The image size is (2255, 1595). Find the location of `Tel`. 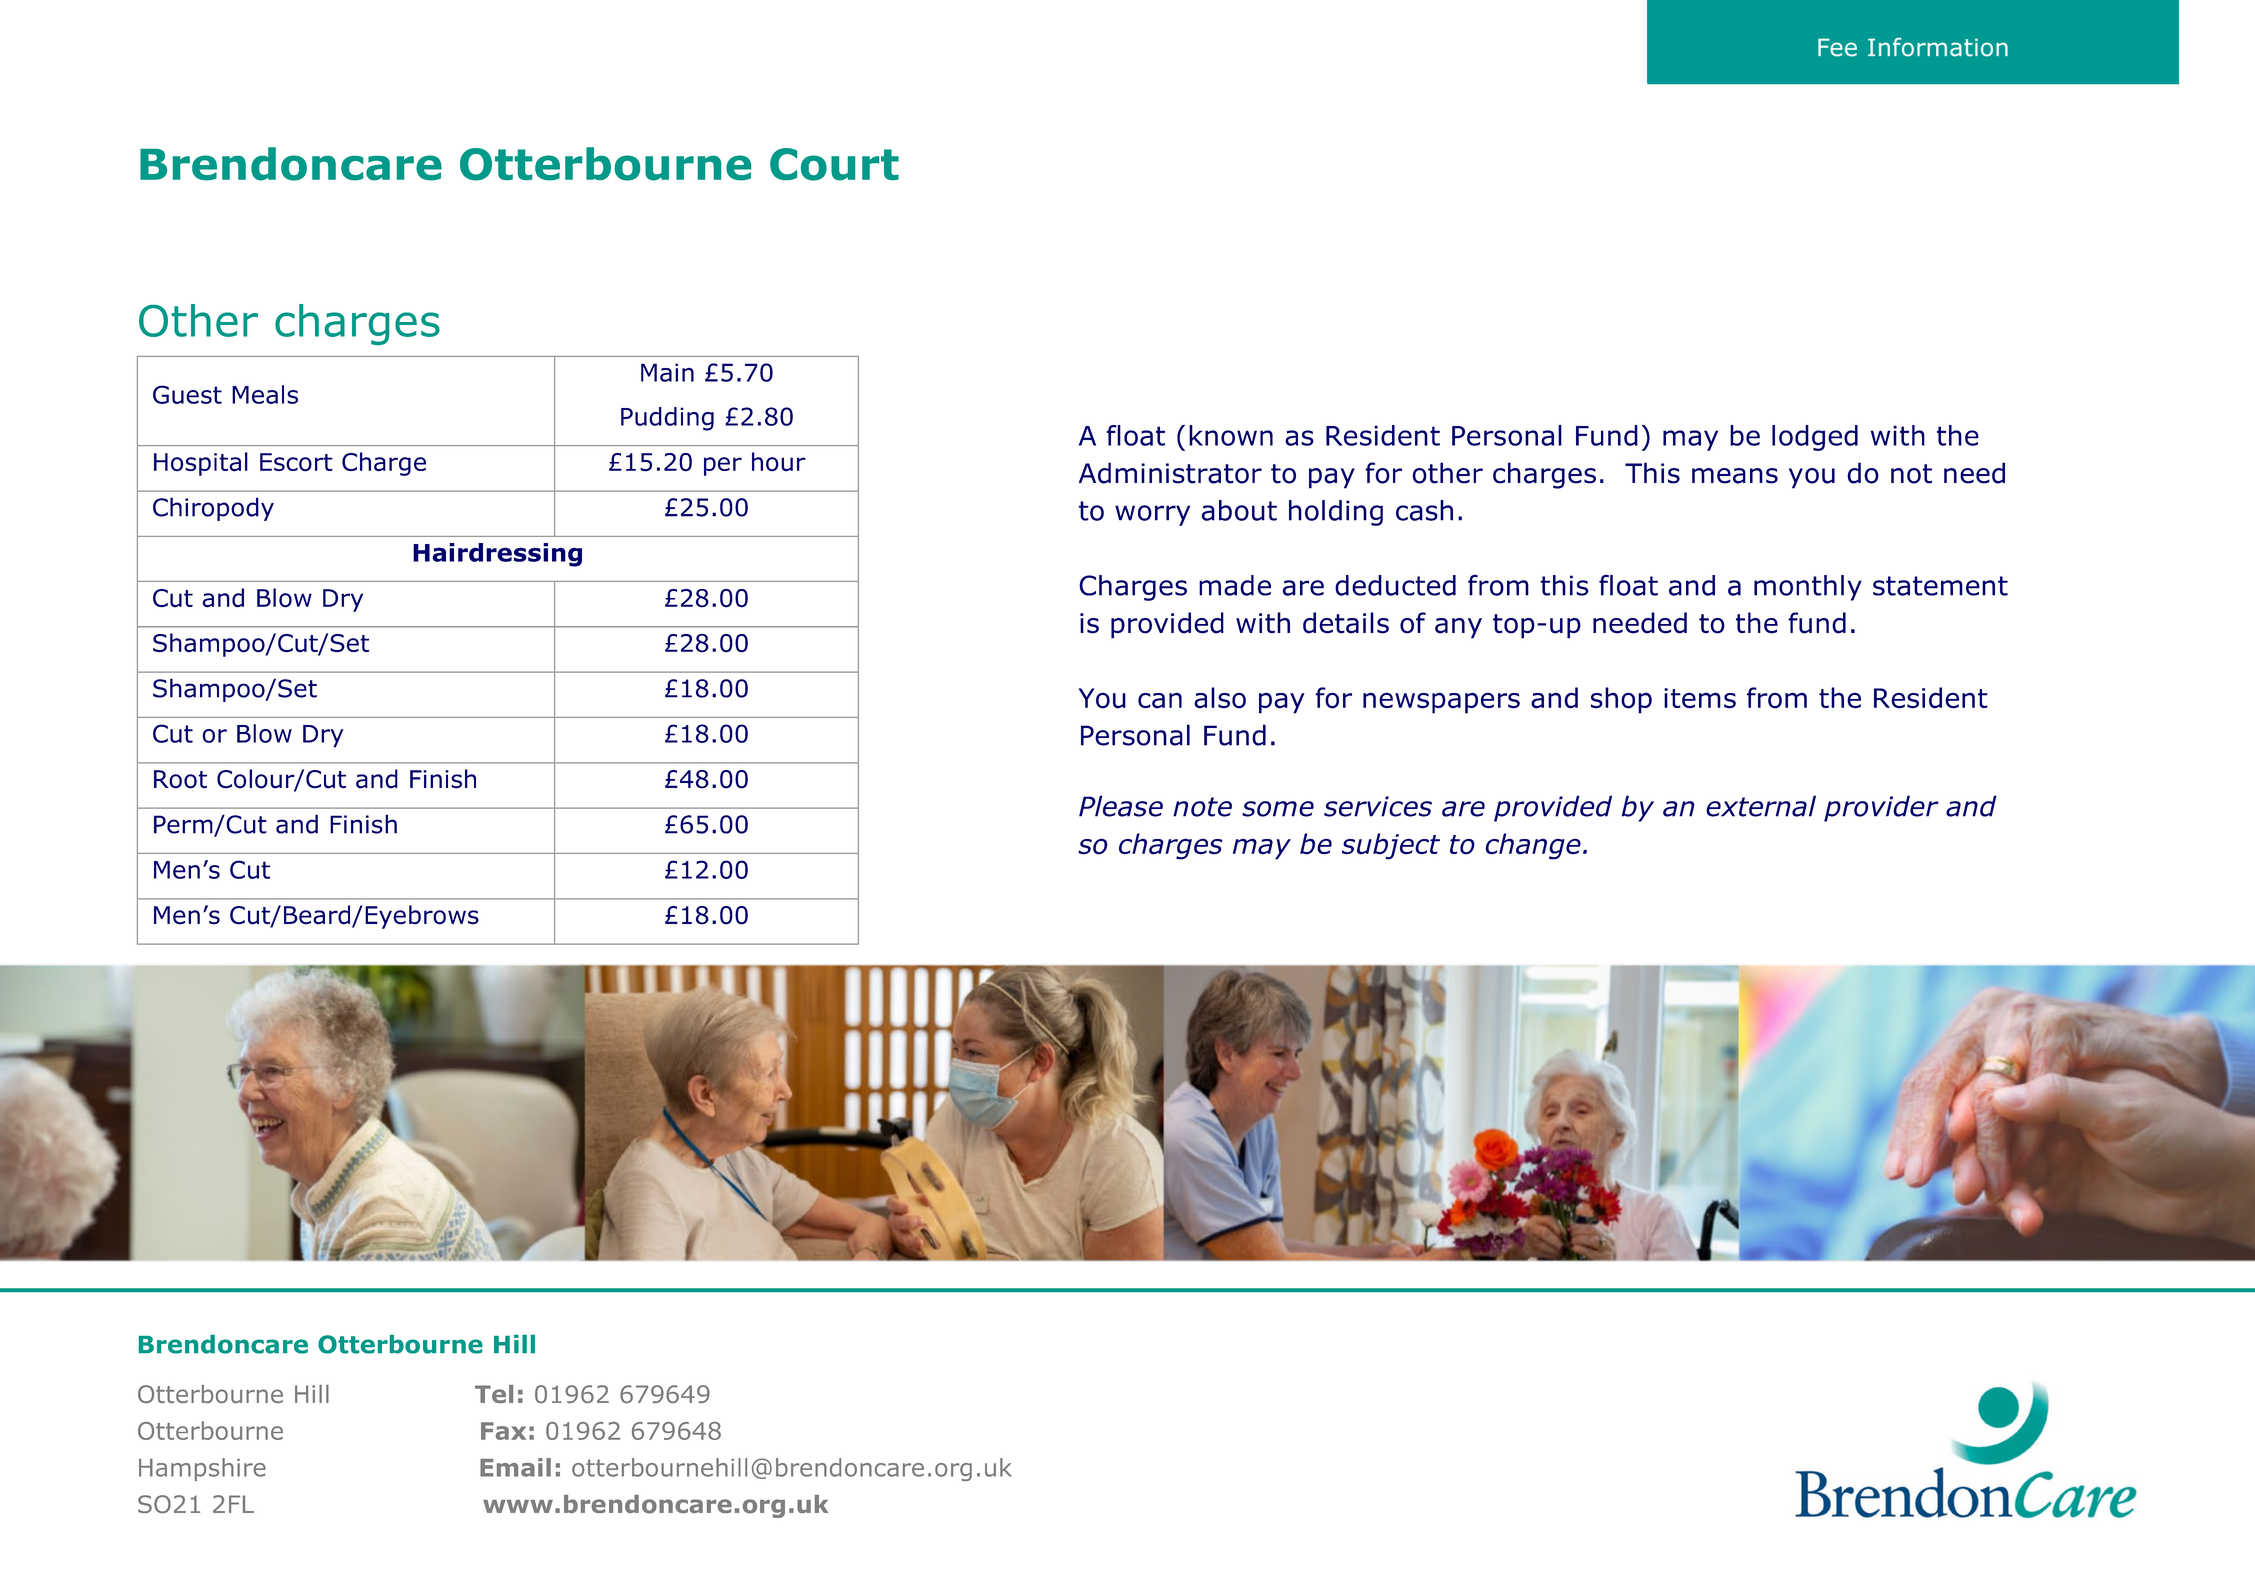

Tel is located at coordinates (494, 1394).
